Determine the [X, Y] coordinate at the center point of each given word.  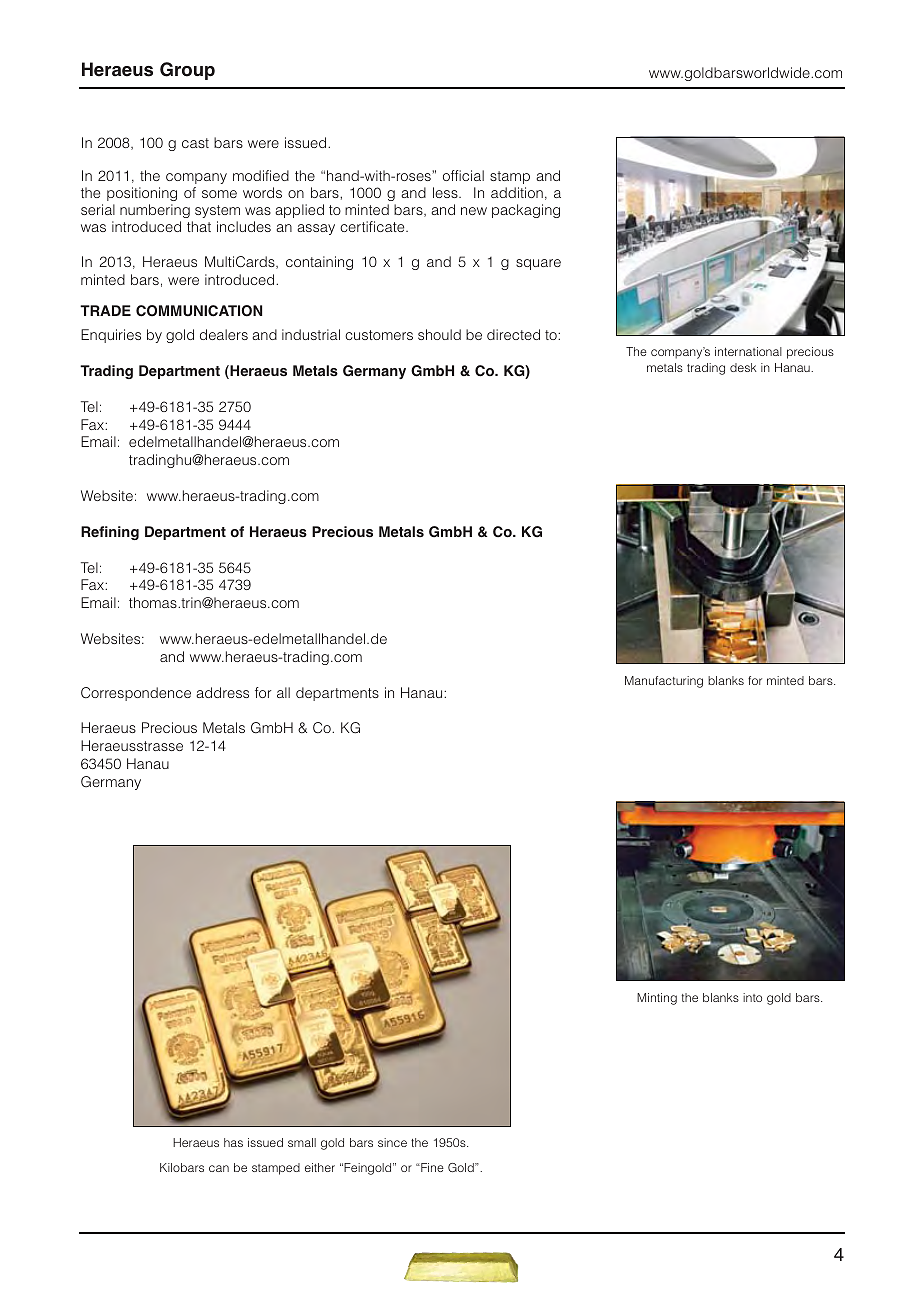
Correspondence [136, 694]
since [392, 1142]
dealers [224, 334]
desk [743, 367]
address [222, 692]
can [219, 1168]
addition [517, 192]
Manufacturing [664, 682]
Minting [657, 999]
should [439, 334]
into [752, 997]
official [463, 175]
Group [187, 71]
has [233, 1142]
